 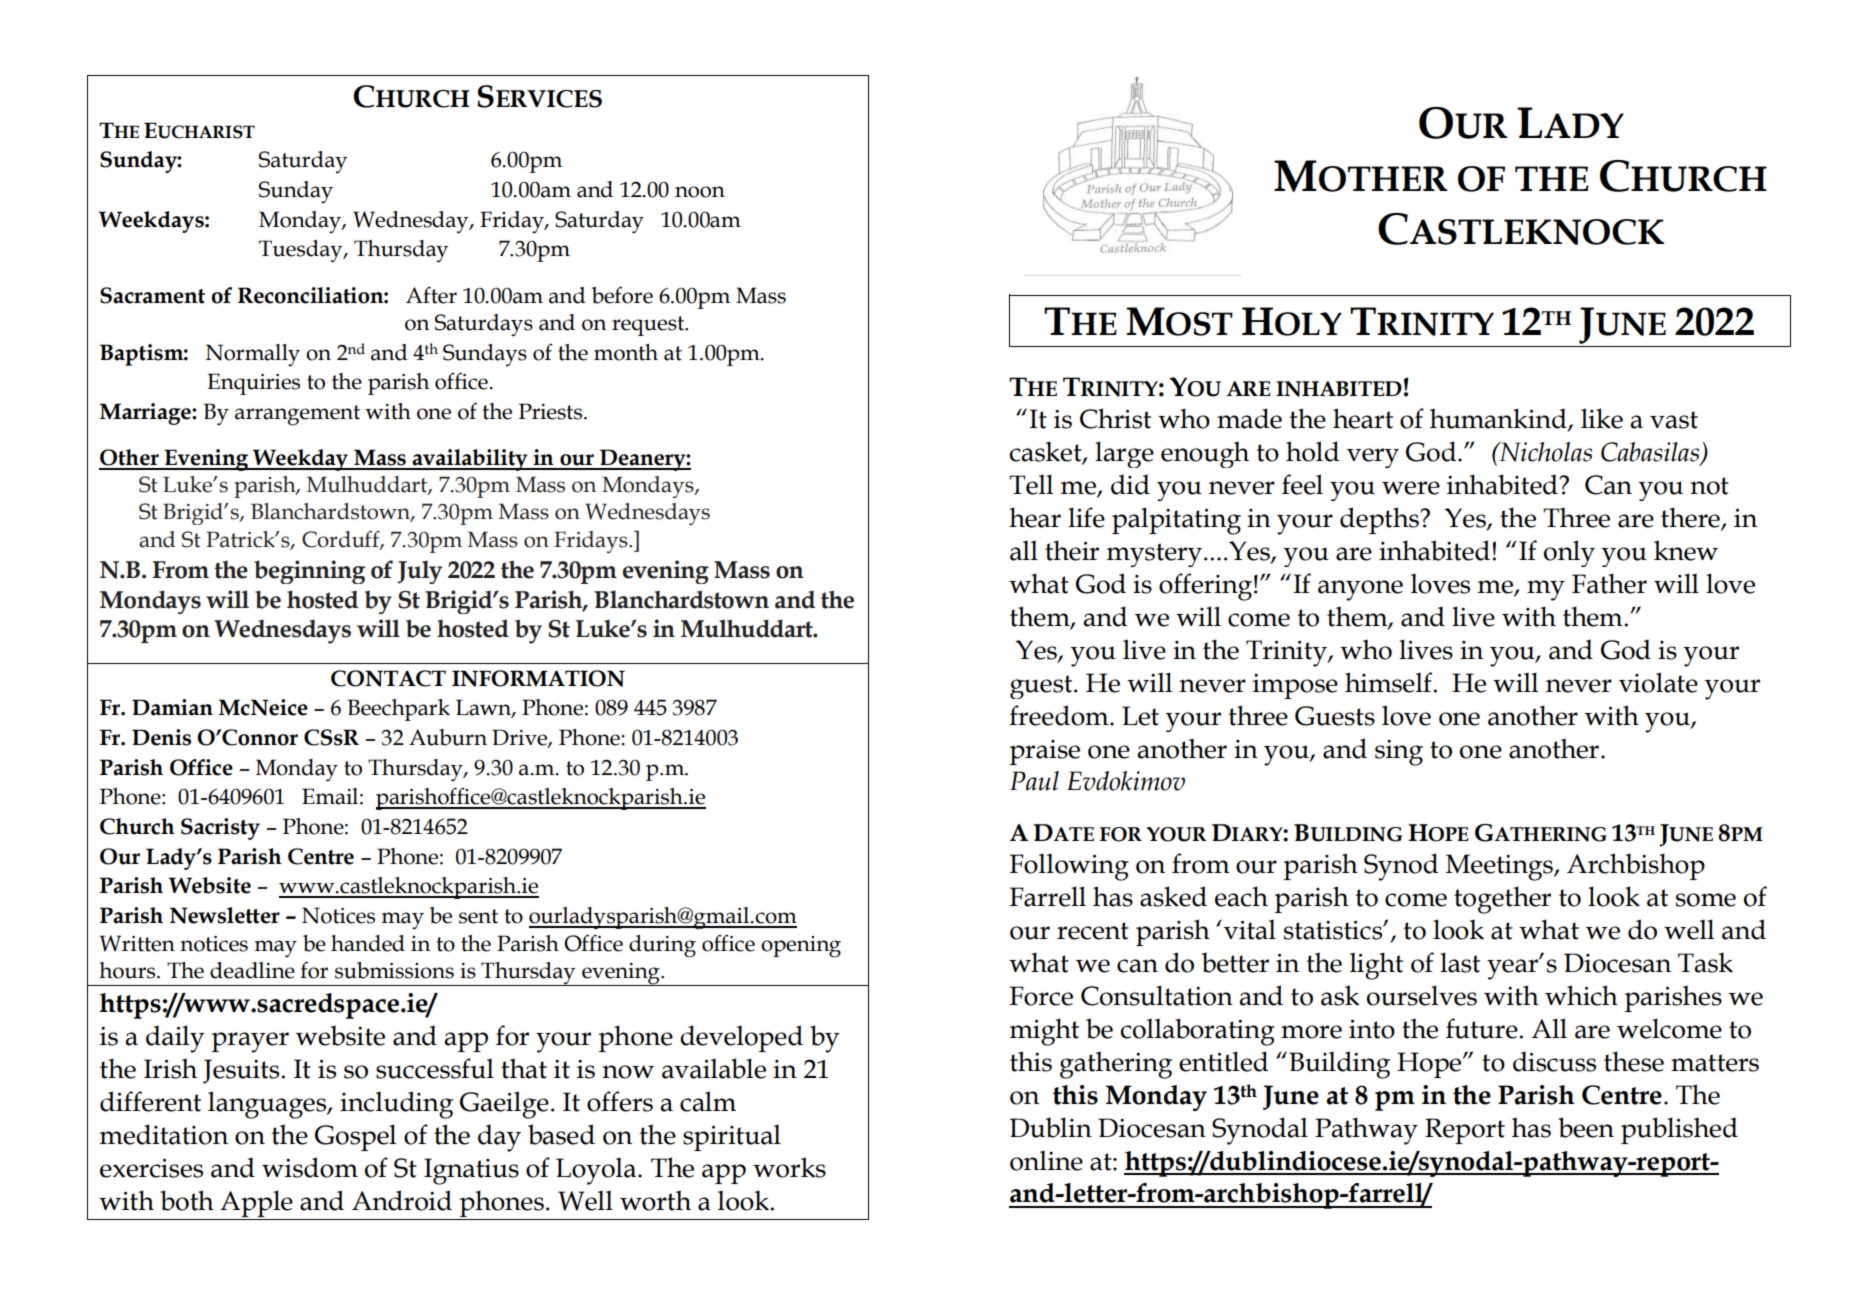 What do you see at coordinates (1586, 1127) in the document?
I see `been` at bounding box center [1586, 1127].
